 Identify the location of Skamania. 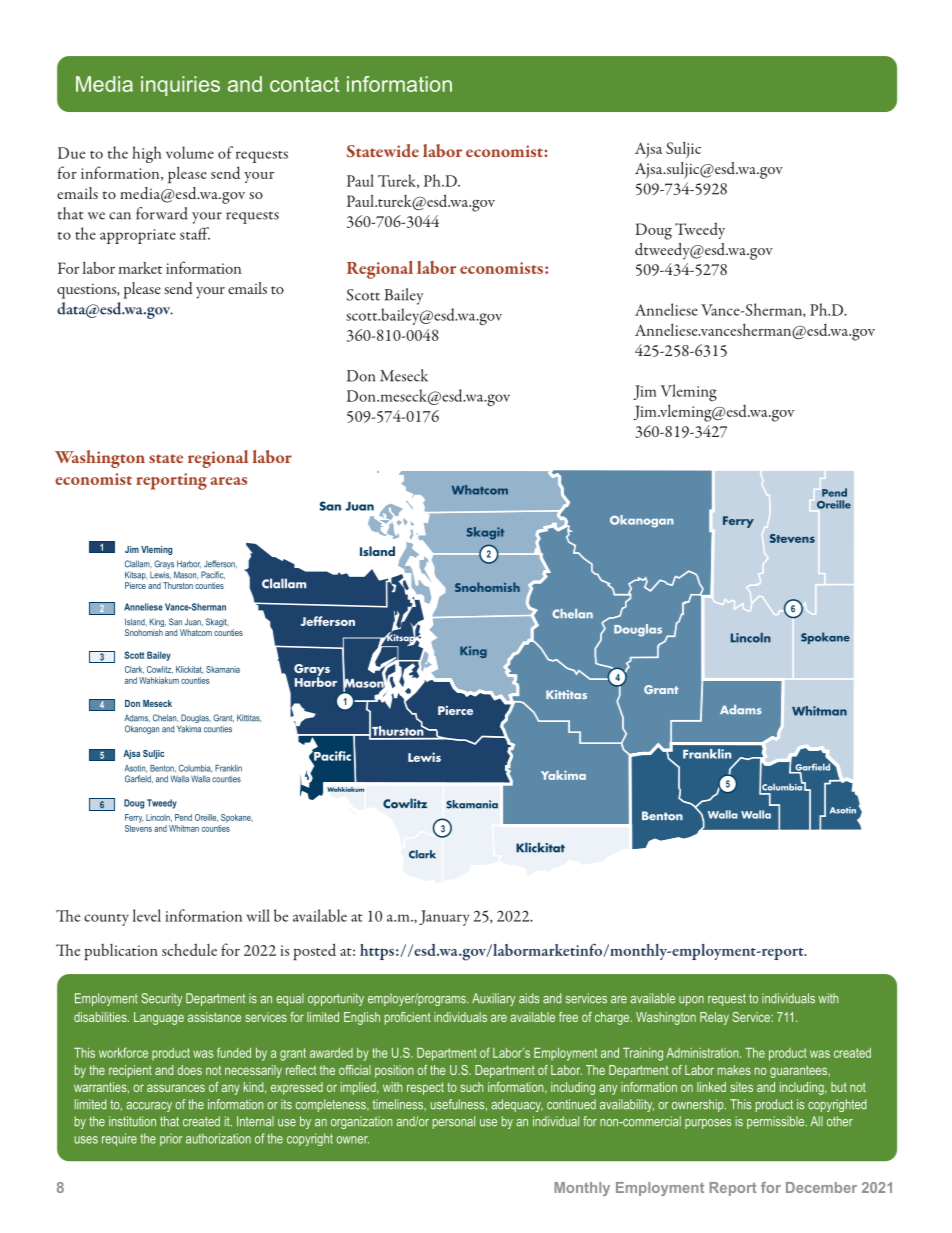
(223, 669).
